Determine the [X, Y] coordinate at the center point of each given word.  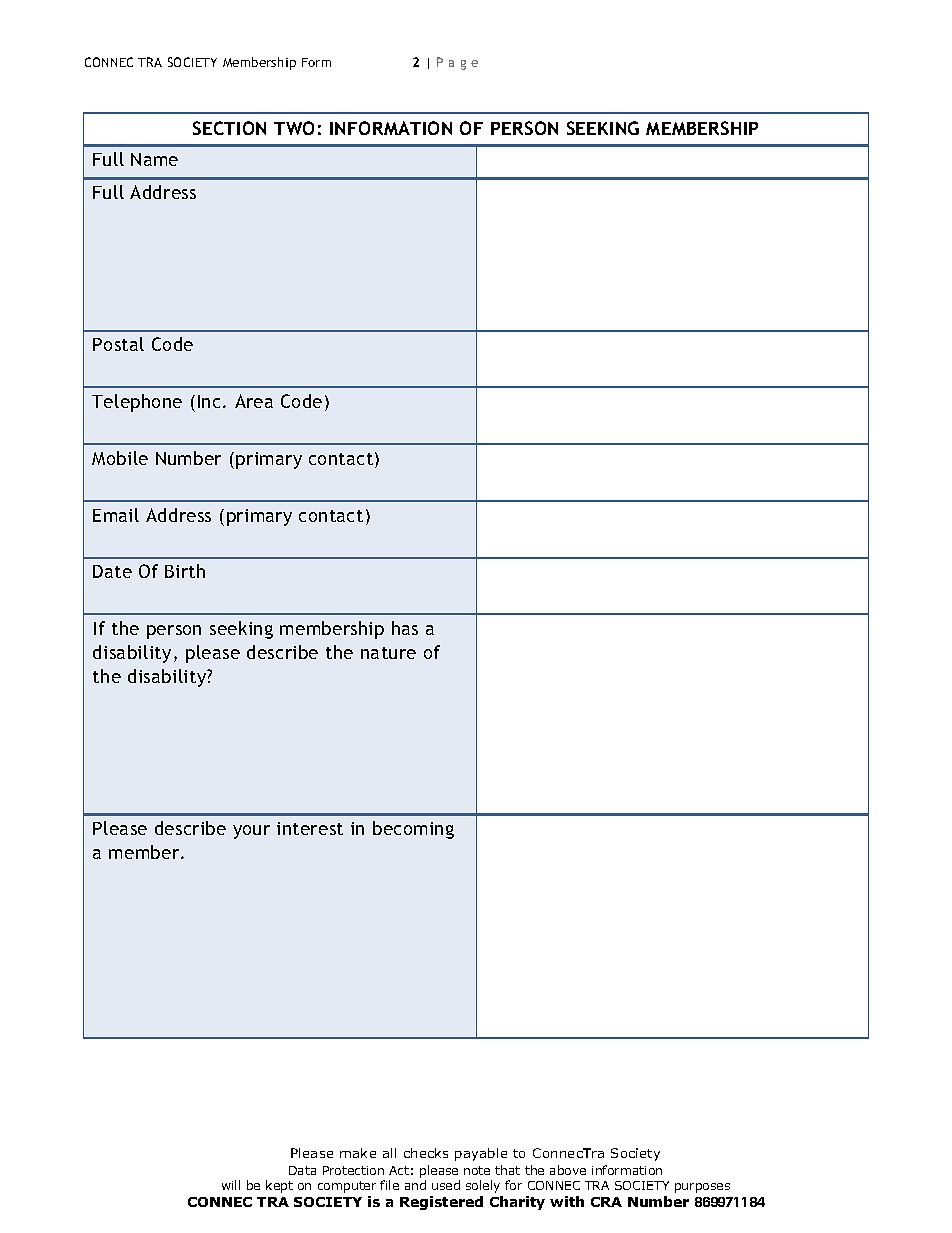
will [231, 1185]
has [405, 628]
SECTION [229, 128]
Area [254, 401]
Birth [185, 571]
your [251, 832]
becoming [413, 830]
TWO [294, 128]
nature [388, 653]
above [568, 1170]
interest [310, 828]
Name [154, 159]
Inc [211, 401]
